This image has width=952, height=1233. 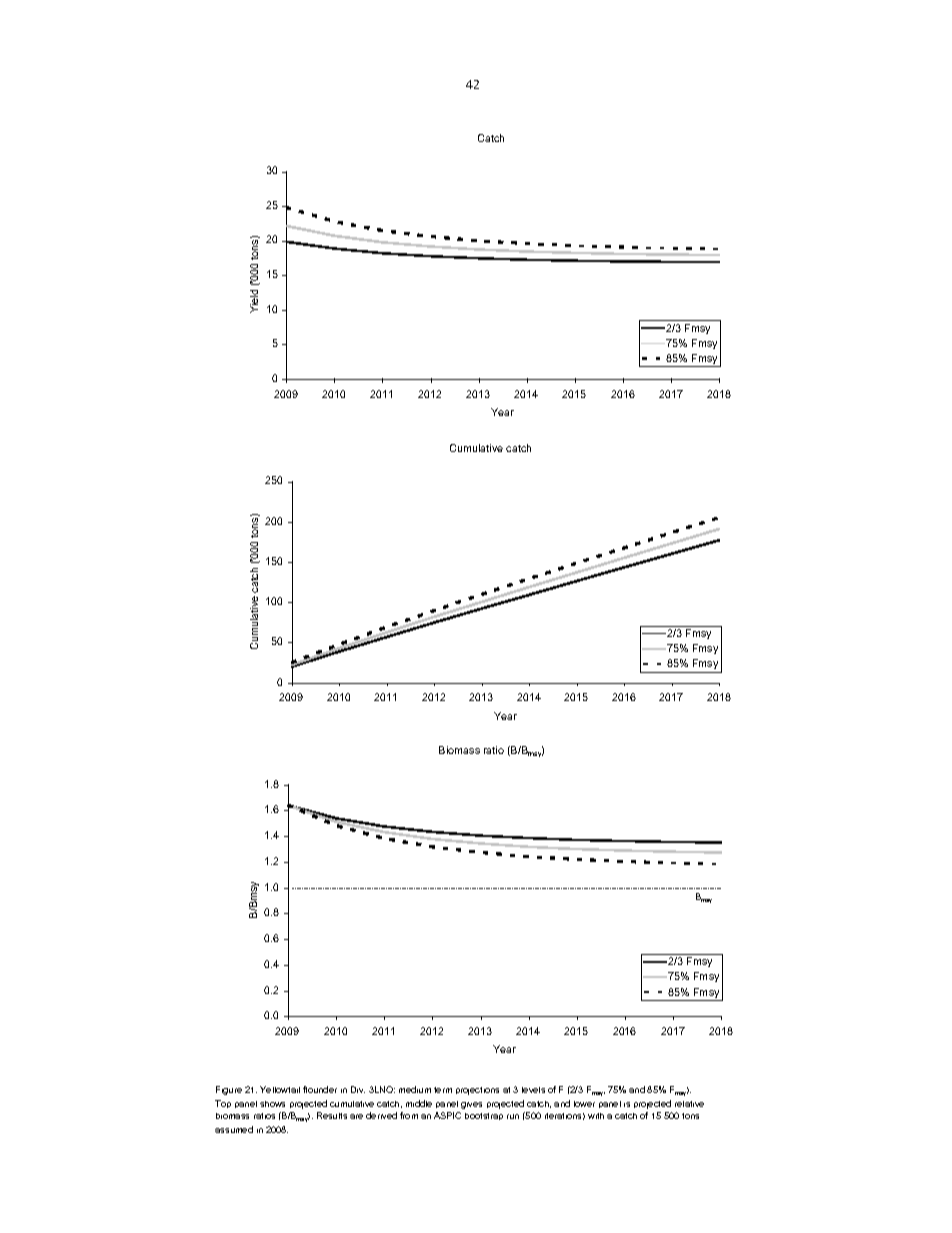 I want to click on bootstrap, so click(x=484, y=1116).
